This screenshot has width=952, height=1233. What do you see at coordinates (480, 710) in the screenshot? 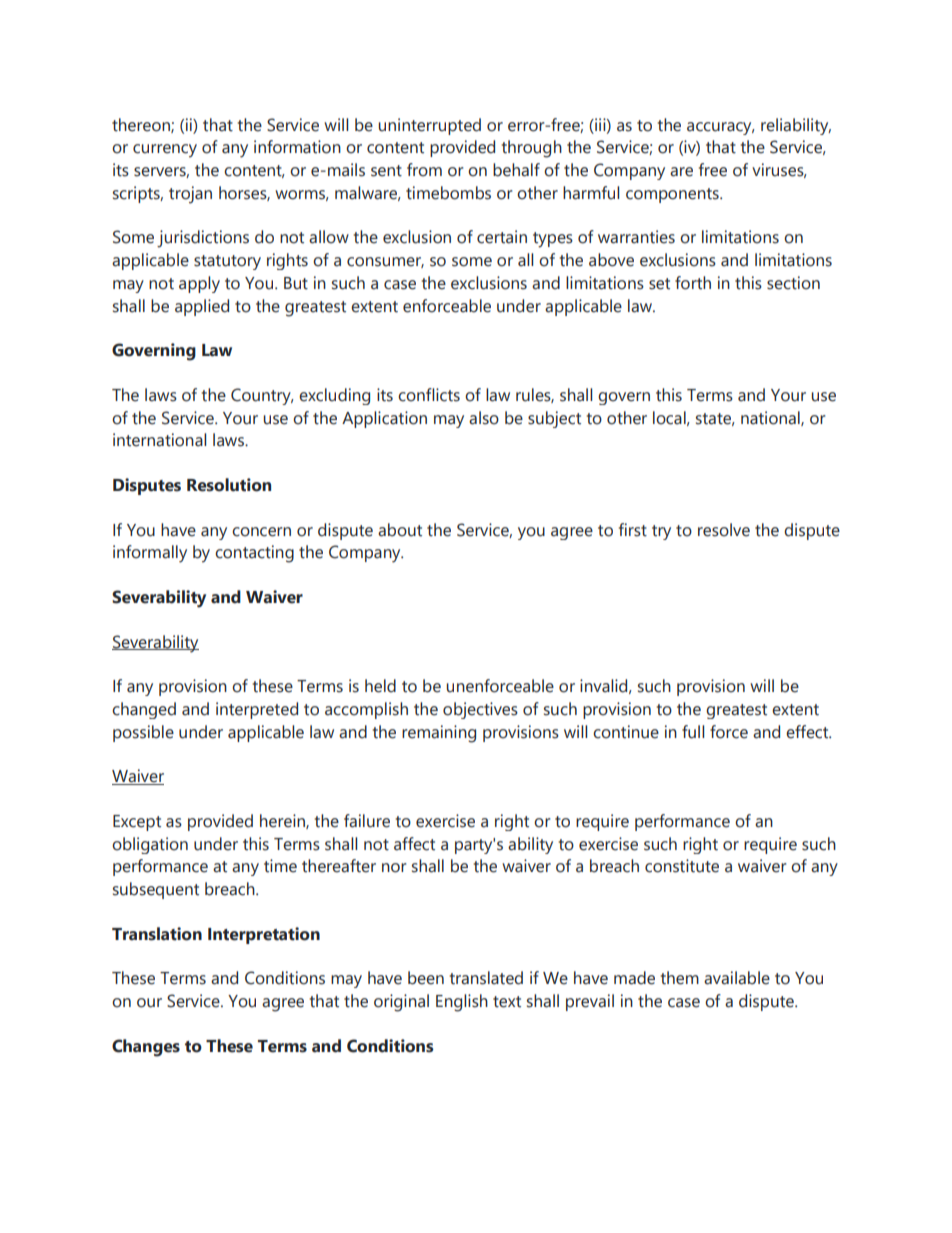
I see `objectives` at bounding box center [480, 710].
